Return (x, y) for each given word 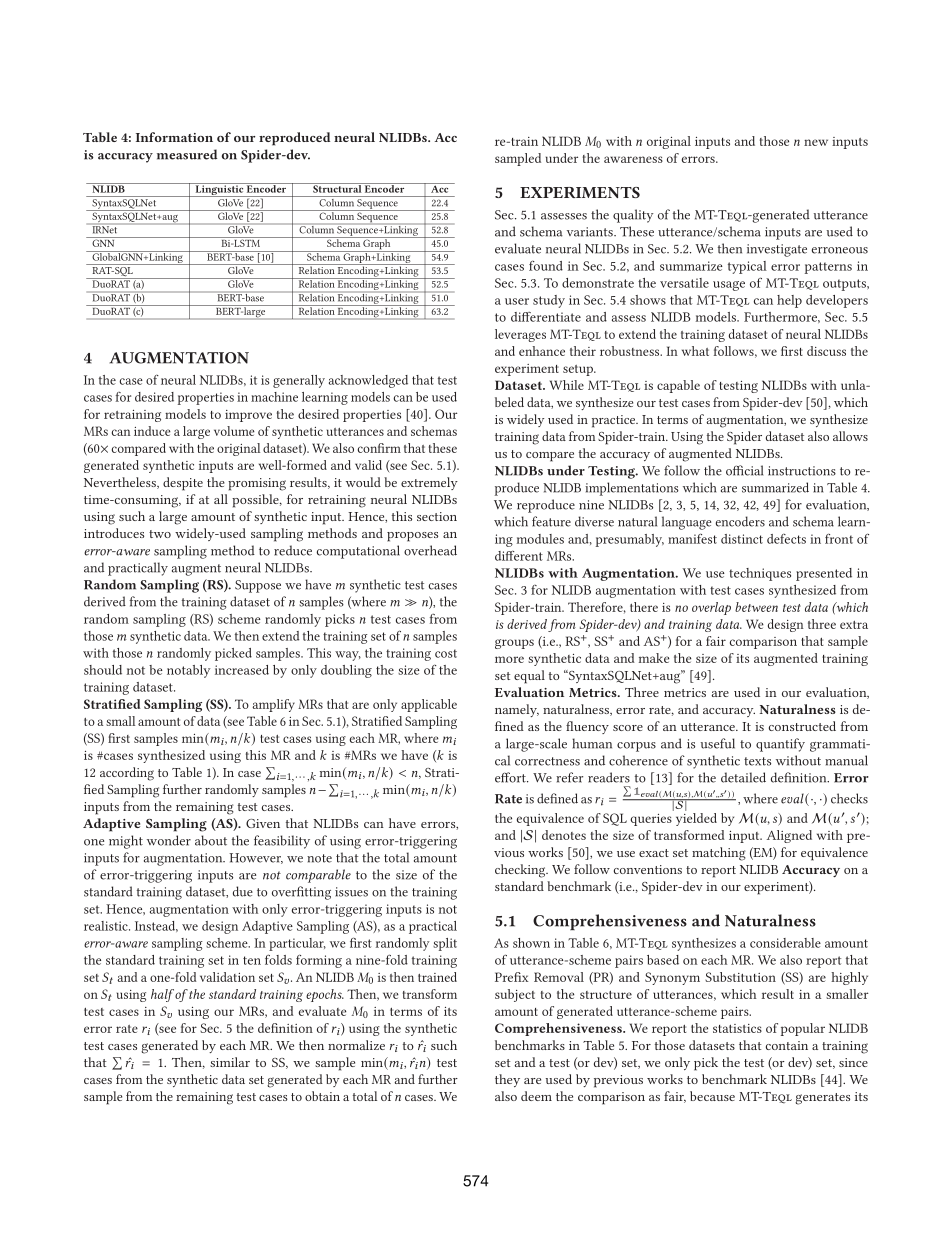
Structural (337, 188)
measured (187, 154)
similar (230, 1062)
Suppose (258, 586)
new (816, 142)
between (756, 607)
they (507, 1080)
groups (514, 644)
